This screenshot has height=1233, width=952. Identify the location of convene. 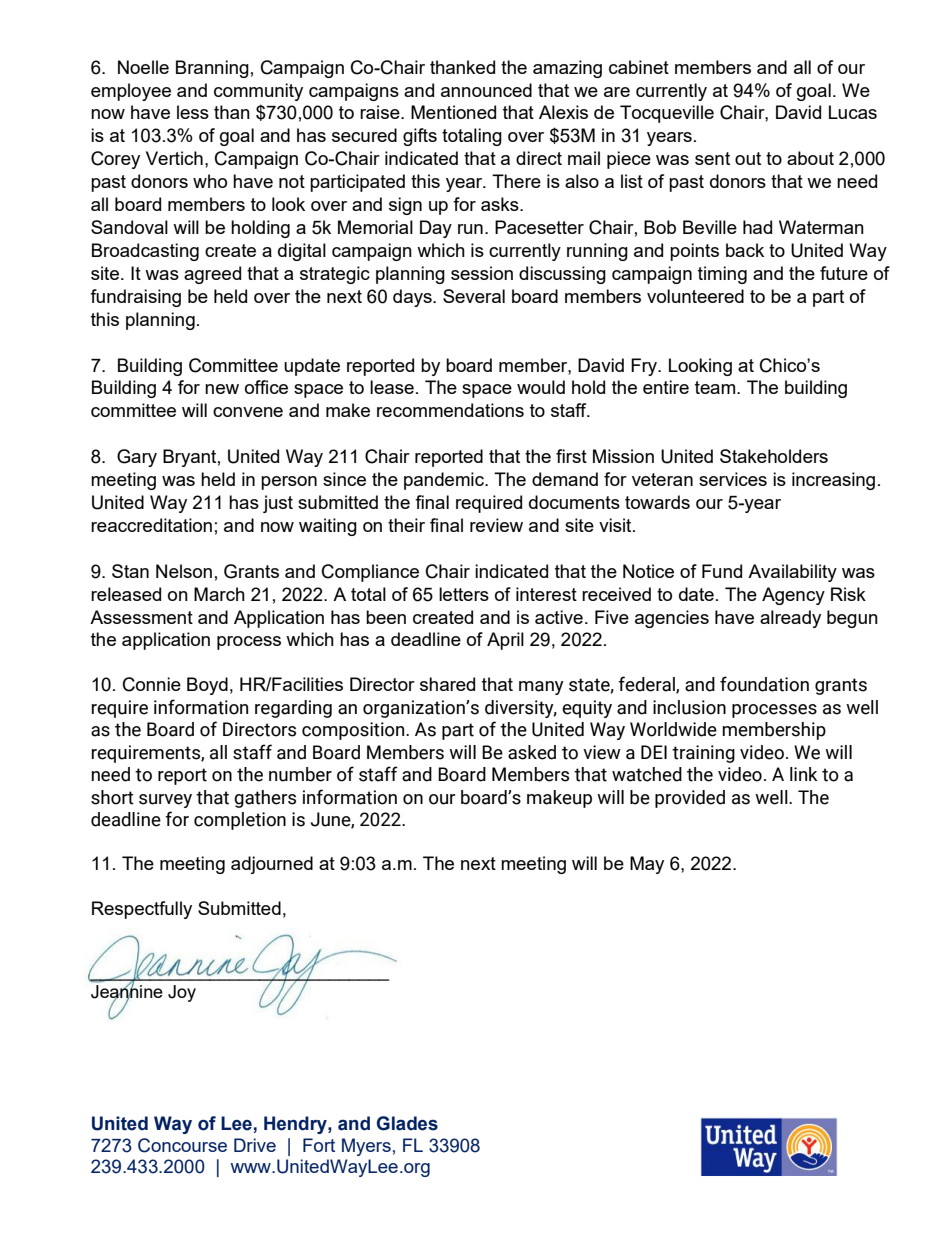
(248, 412).
